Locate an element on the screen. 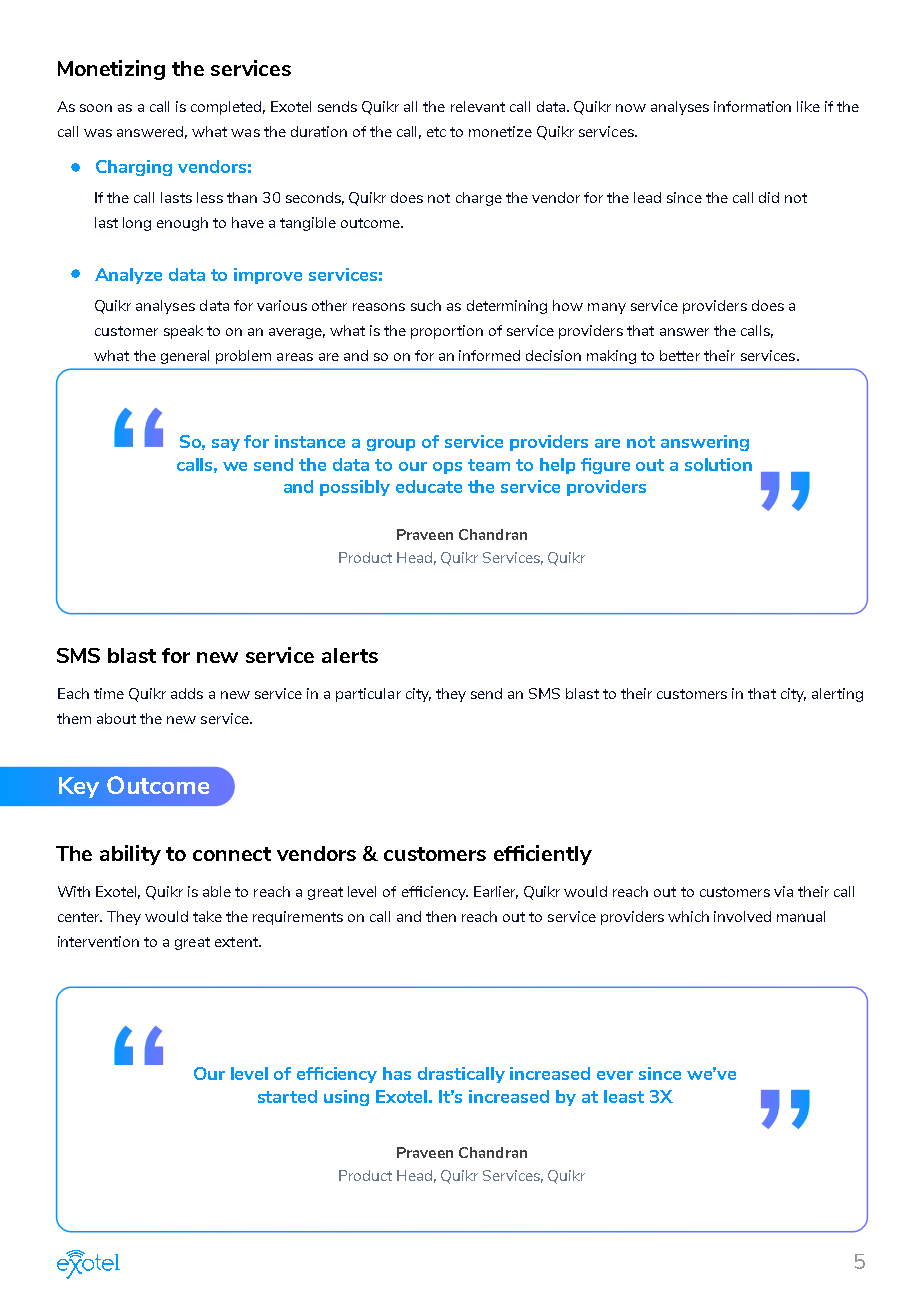 The image size is (924, 1308). via is located at coordinates (783, 891).
